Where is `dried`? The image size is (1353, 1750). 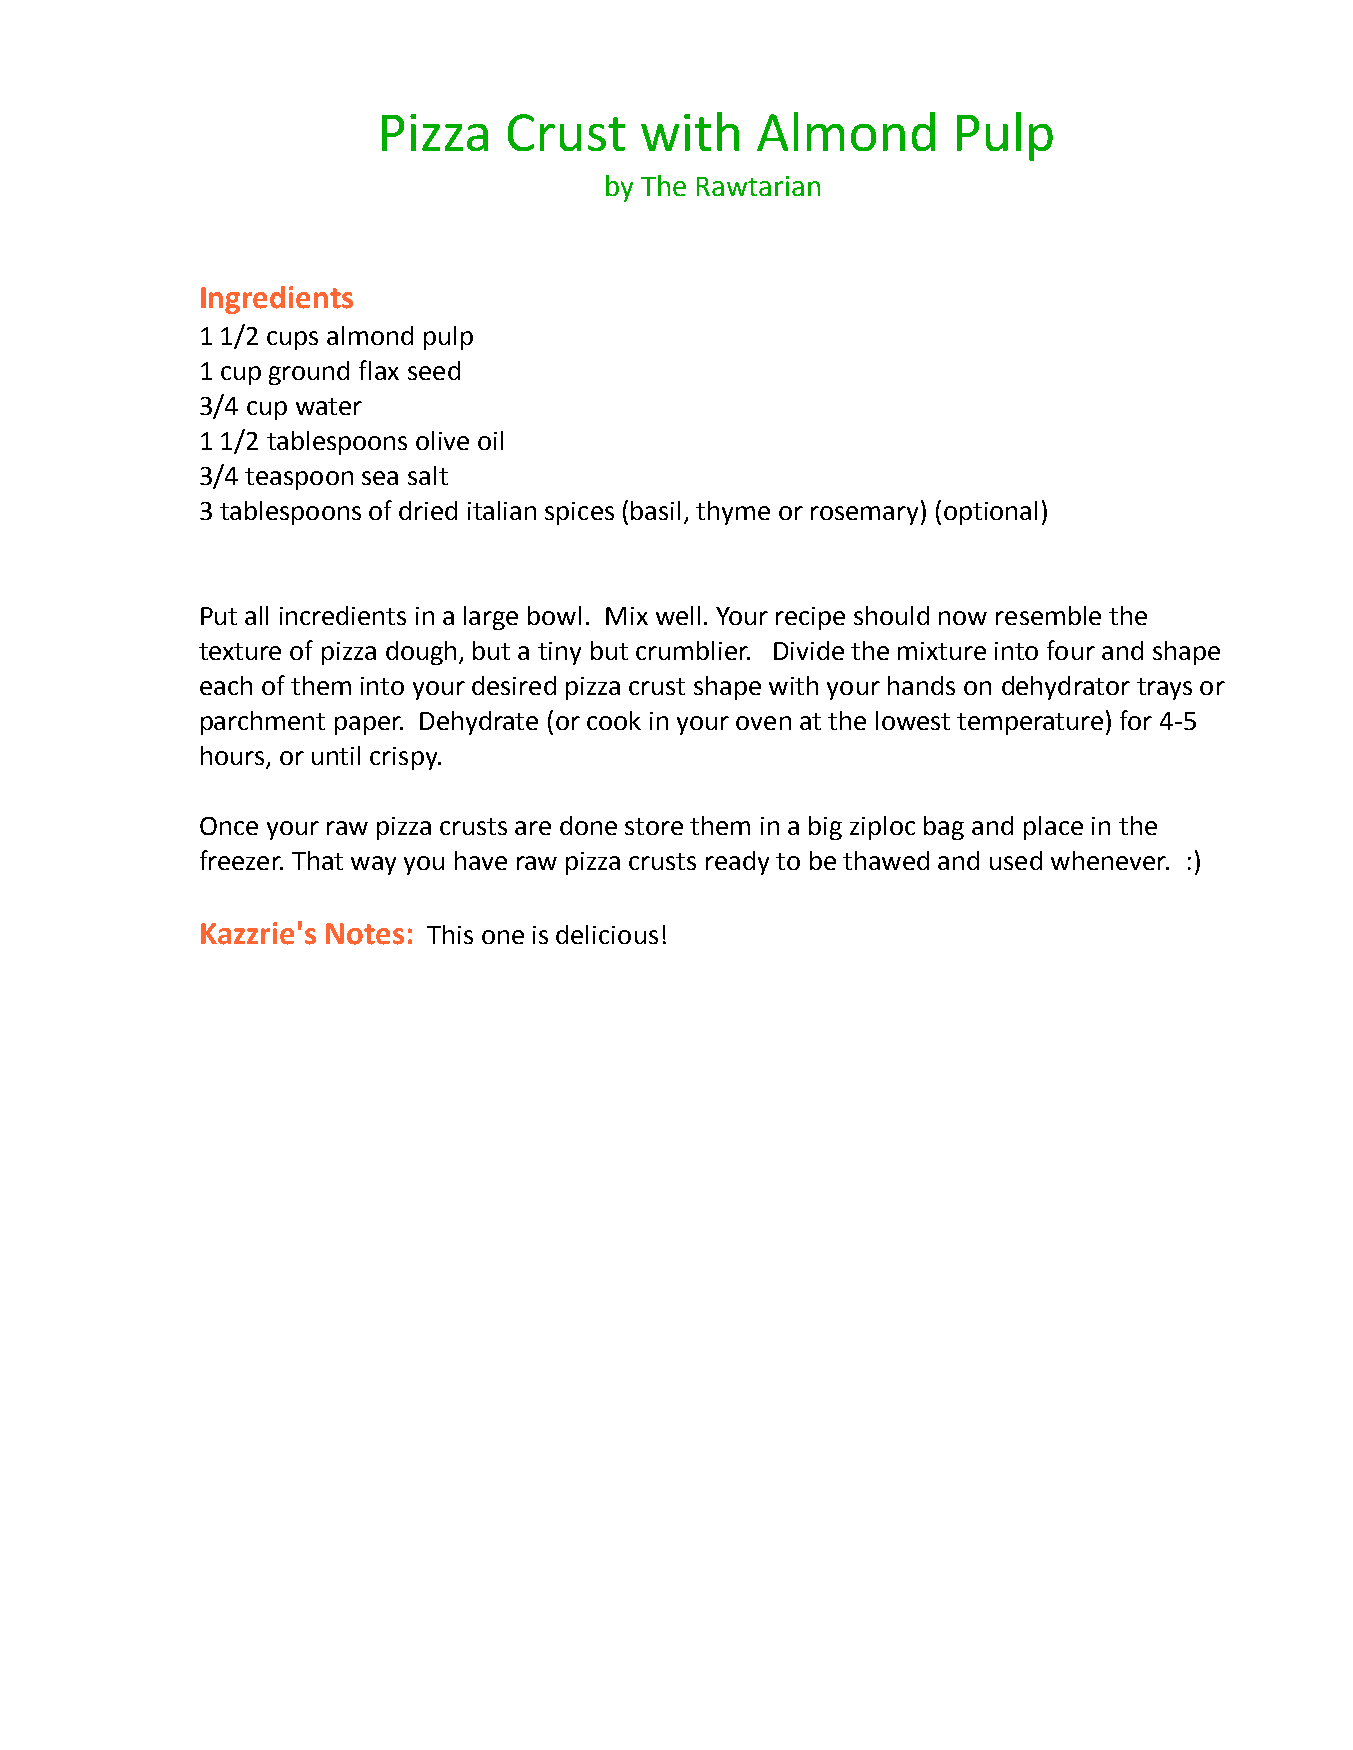
dried is located at coordinates (428, 510).
